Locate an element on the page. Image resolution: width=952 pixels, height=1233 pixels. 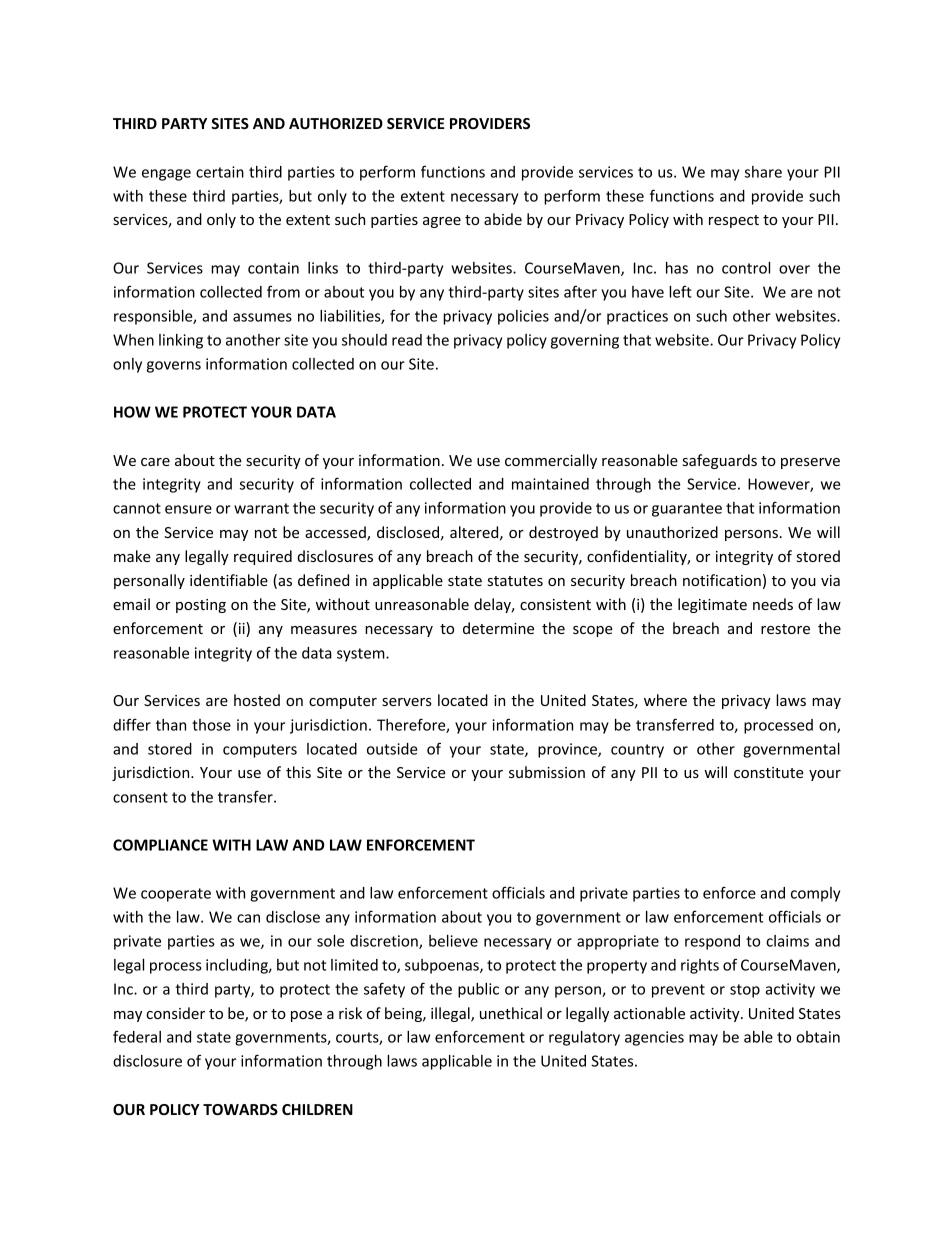
constitute is located at coordinates (769, 772).
